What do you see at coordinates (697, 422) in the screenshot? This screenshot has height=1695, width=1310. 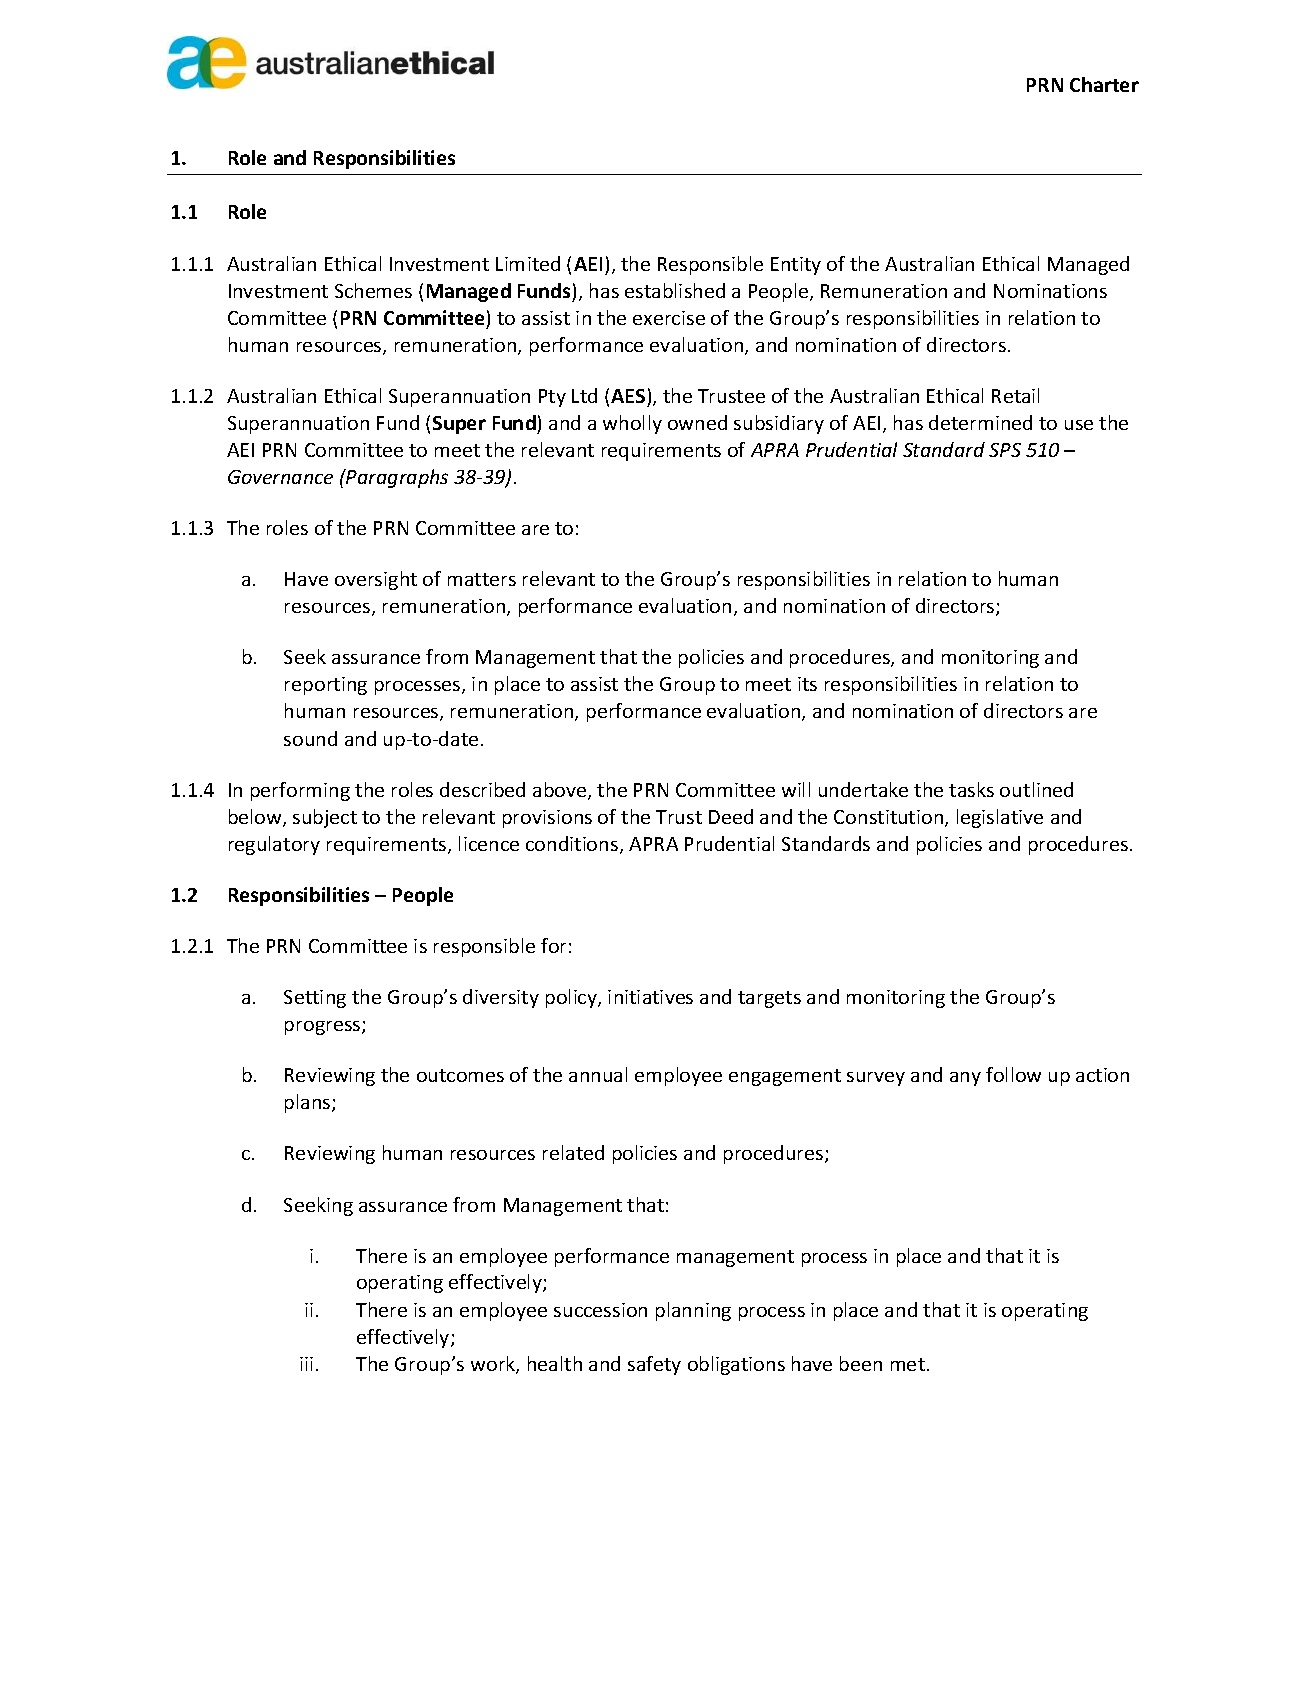 I see `owned` at bounding box center [697, 422].
